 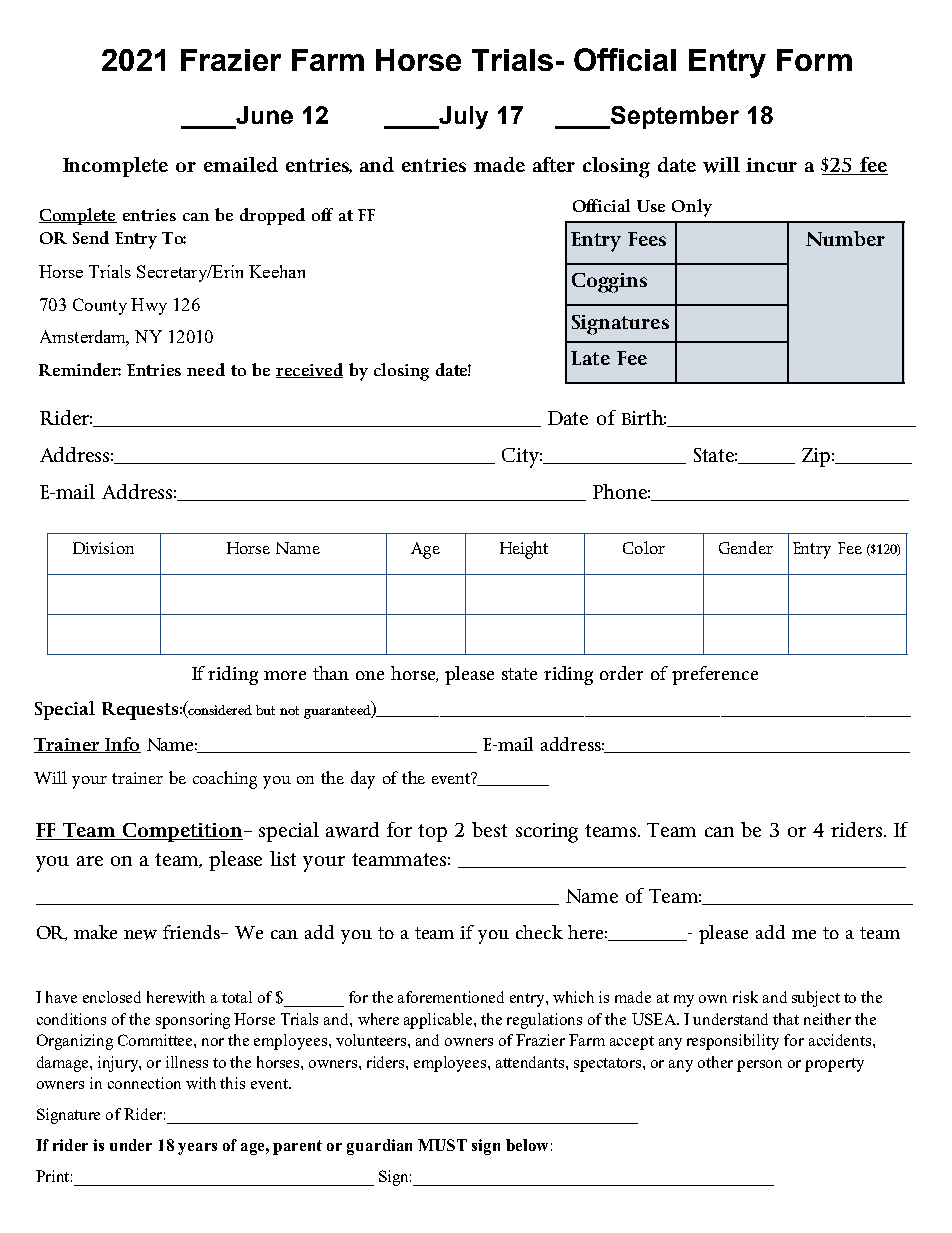 What do you see at coordinates (814, 60) in the screenshot?
I see `Form` at bounding box center [814, 60].
